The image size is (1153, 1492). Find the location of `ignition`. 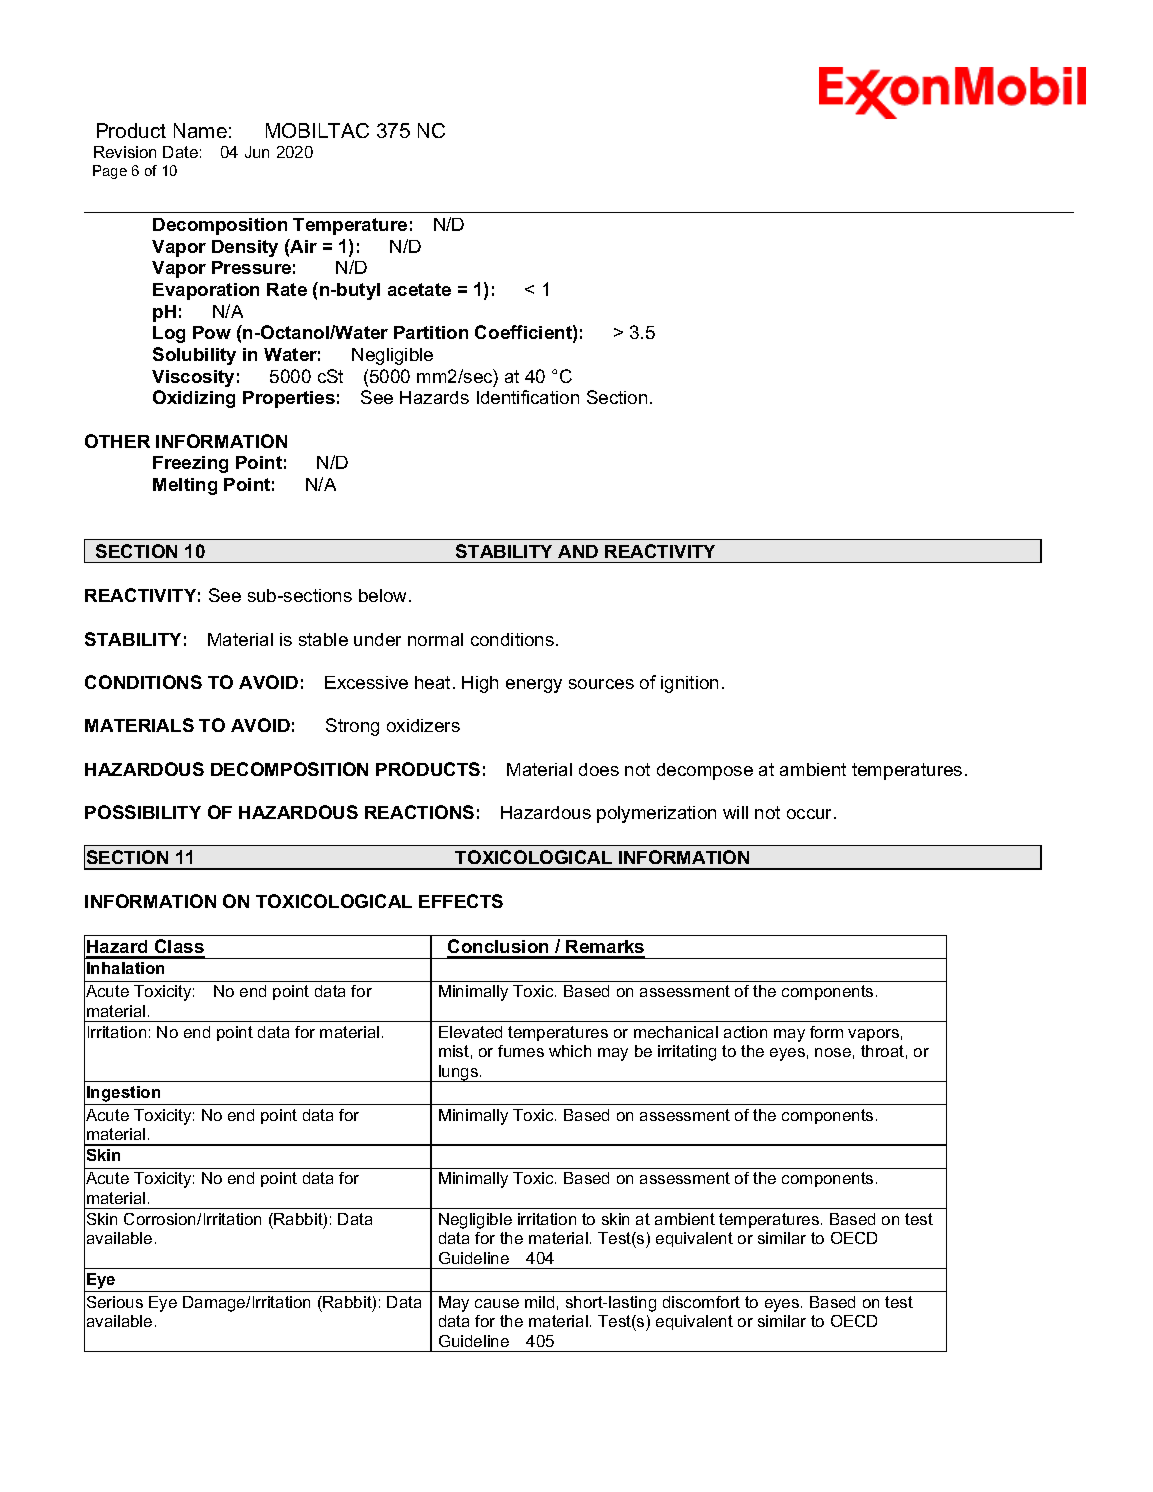

ignition is located at coordinates (689, 684).
